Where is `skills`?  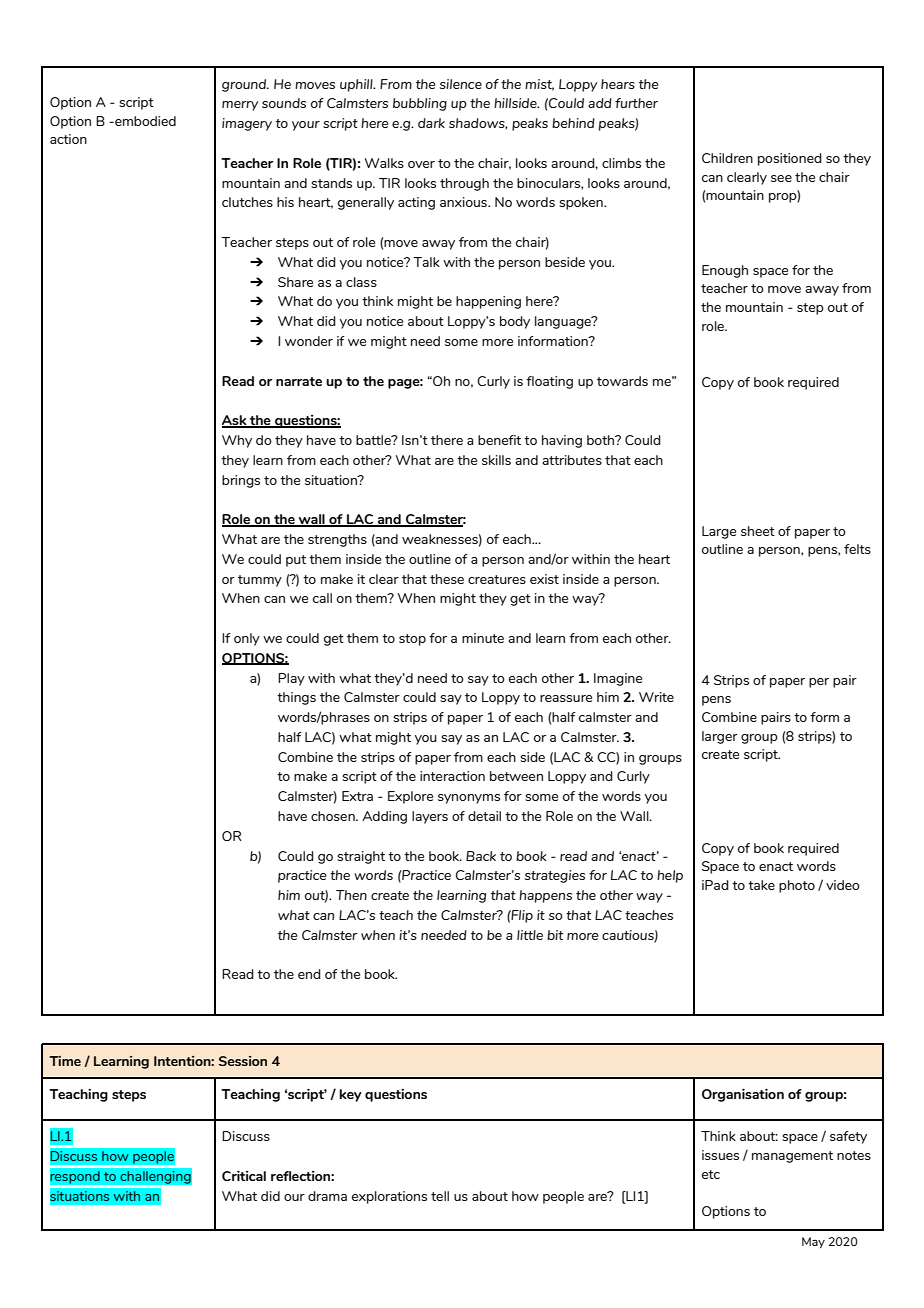 skills is located at coordinates (496, 460).
